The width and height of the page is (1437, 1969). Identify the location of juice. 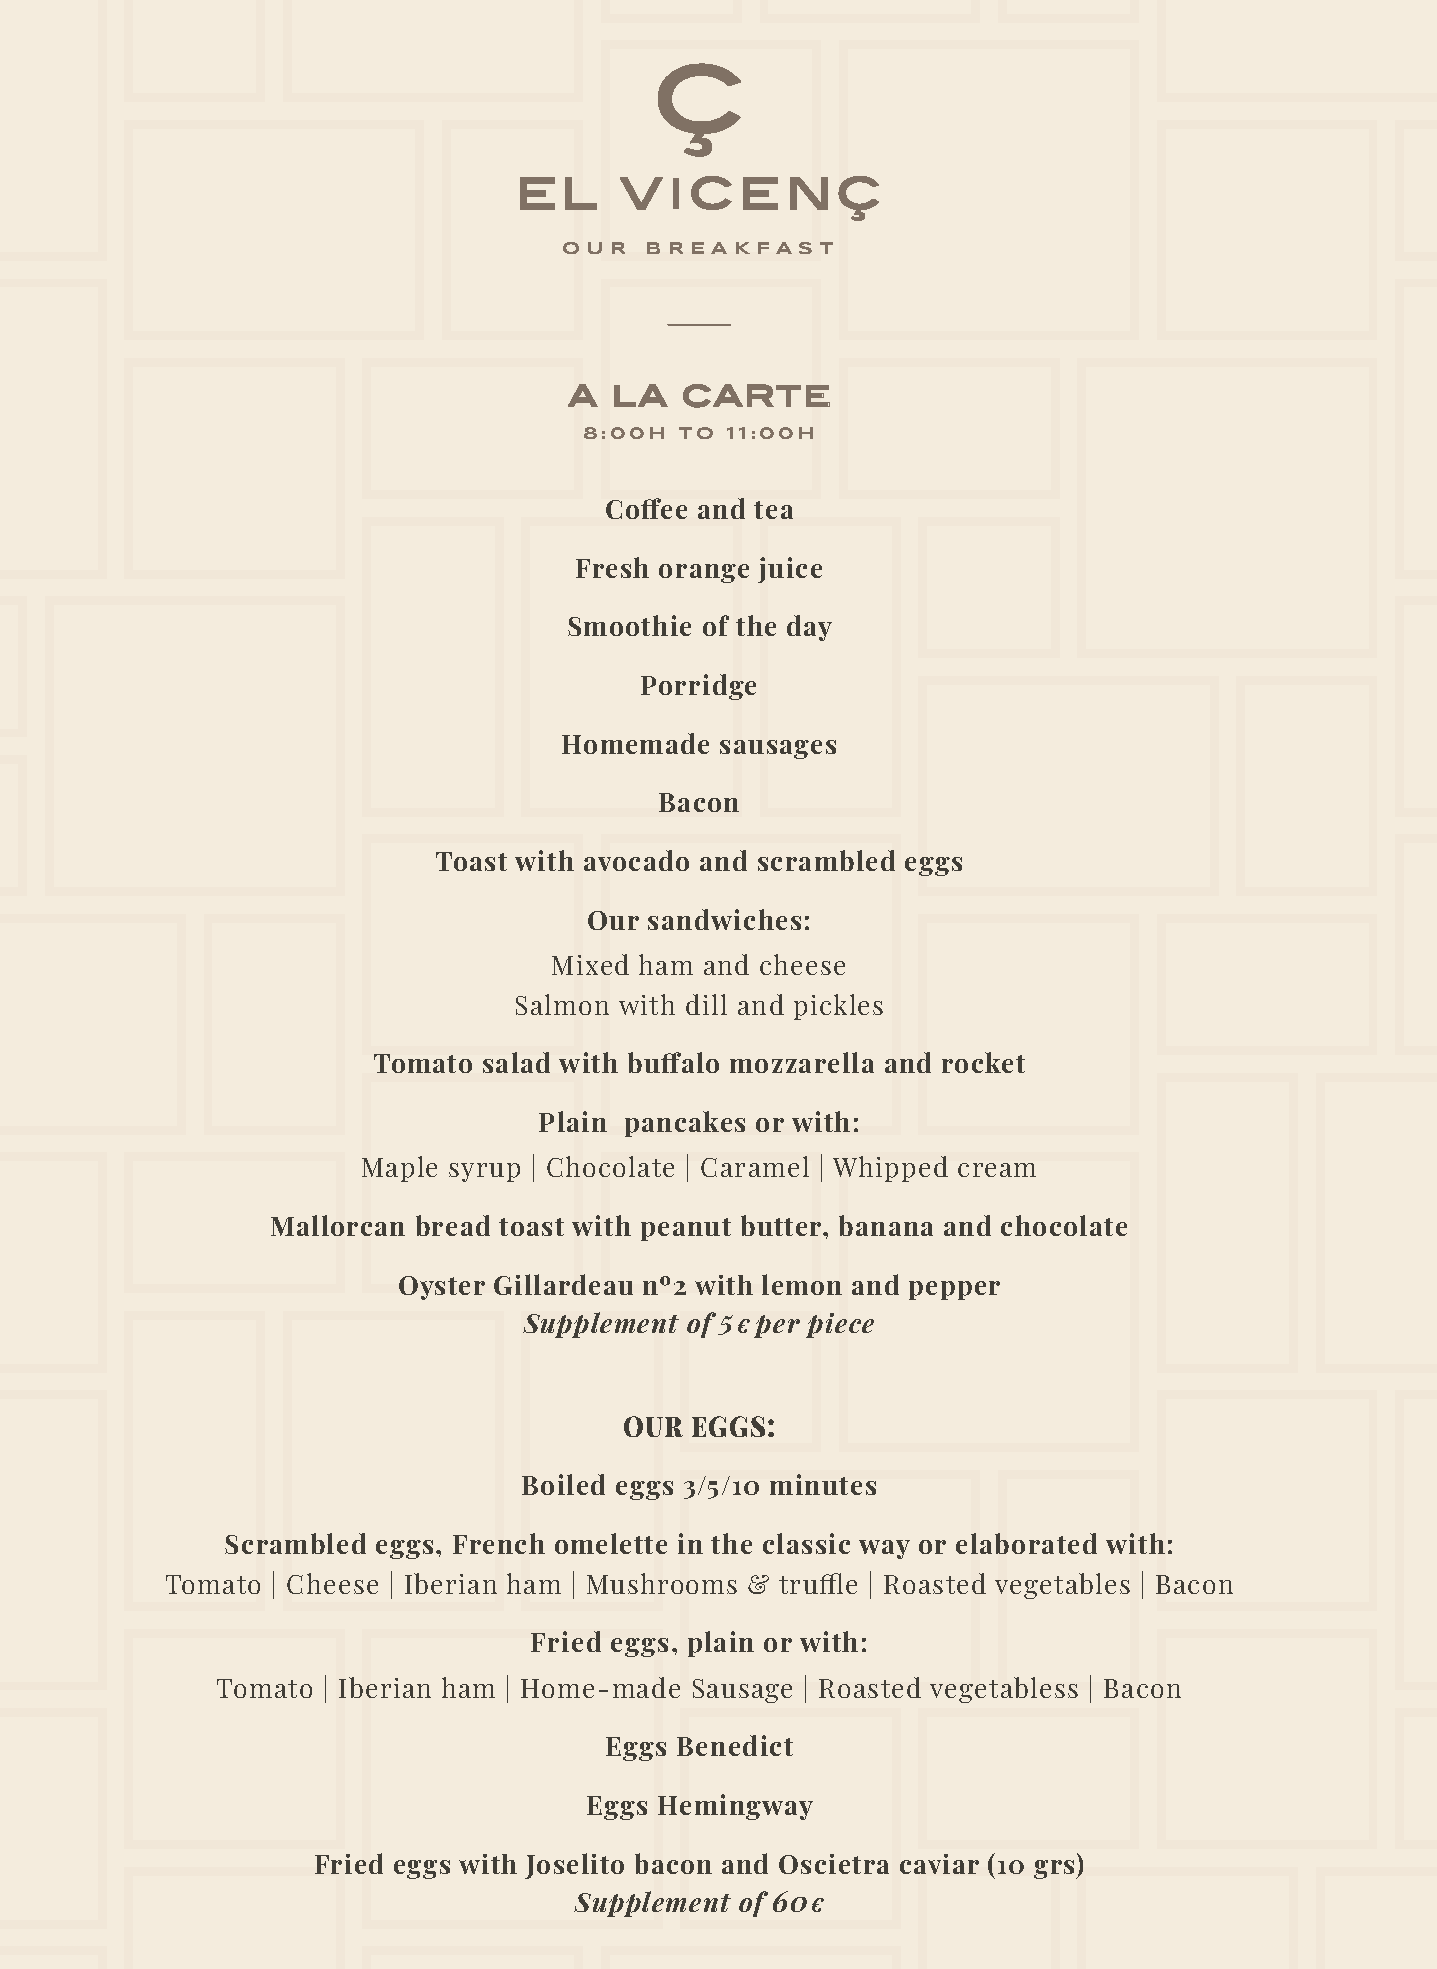
(790, 570).
